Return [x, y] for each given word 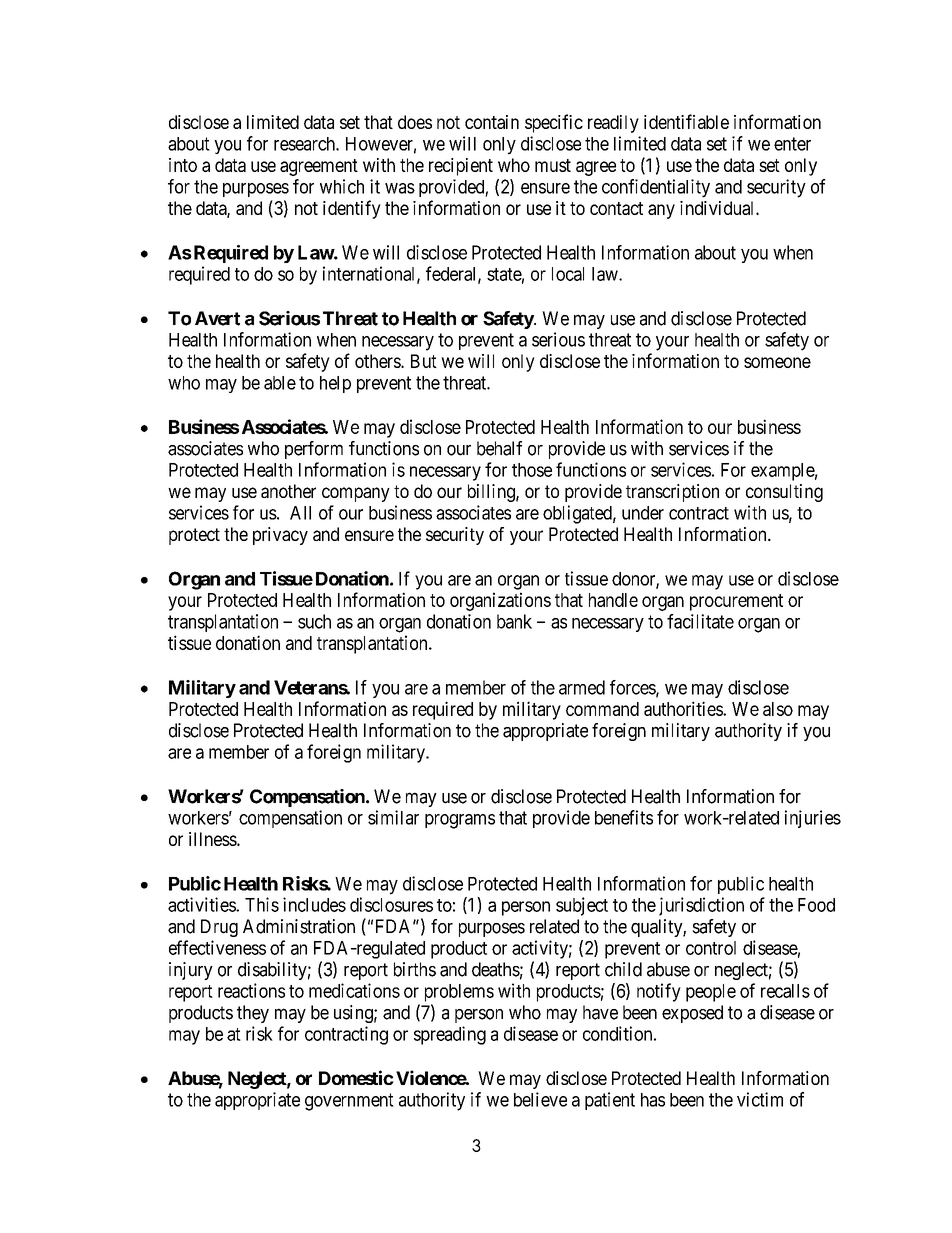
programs [460, 821]
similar [393, 817]
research [305, 144]
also [778, 709]
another [288, 491]
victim [760, 1099]
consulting [784, 493]
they [253, 1014]
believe [540, 1099]
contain [492, 122]
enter [792, 144]
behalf [499, 448]
